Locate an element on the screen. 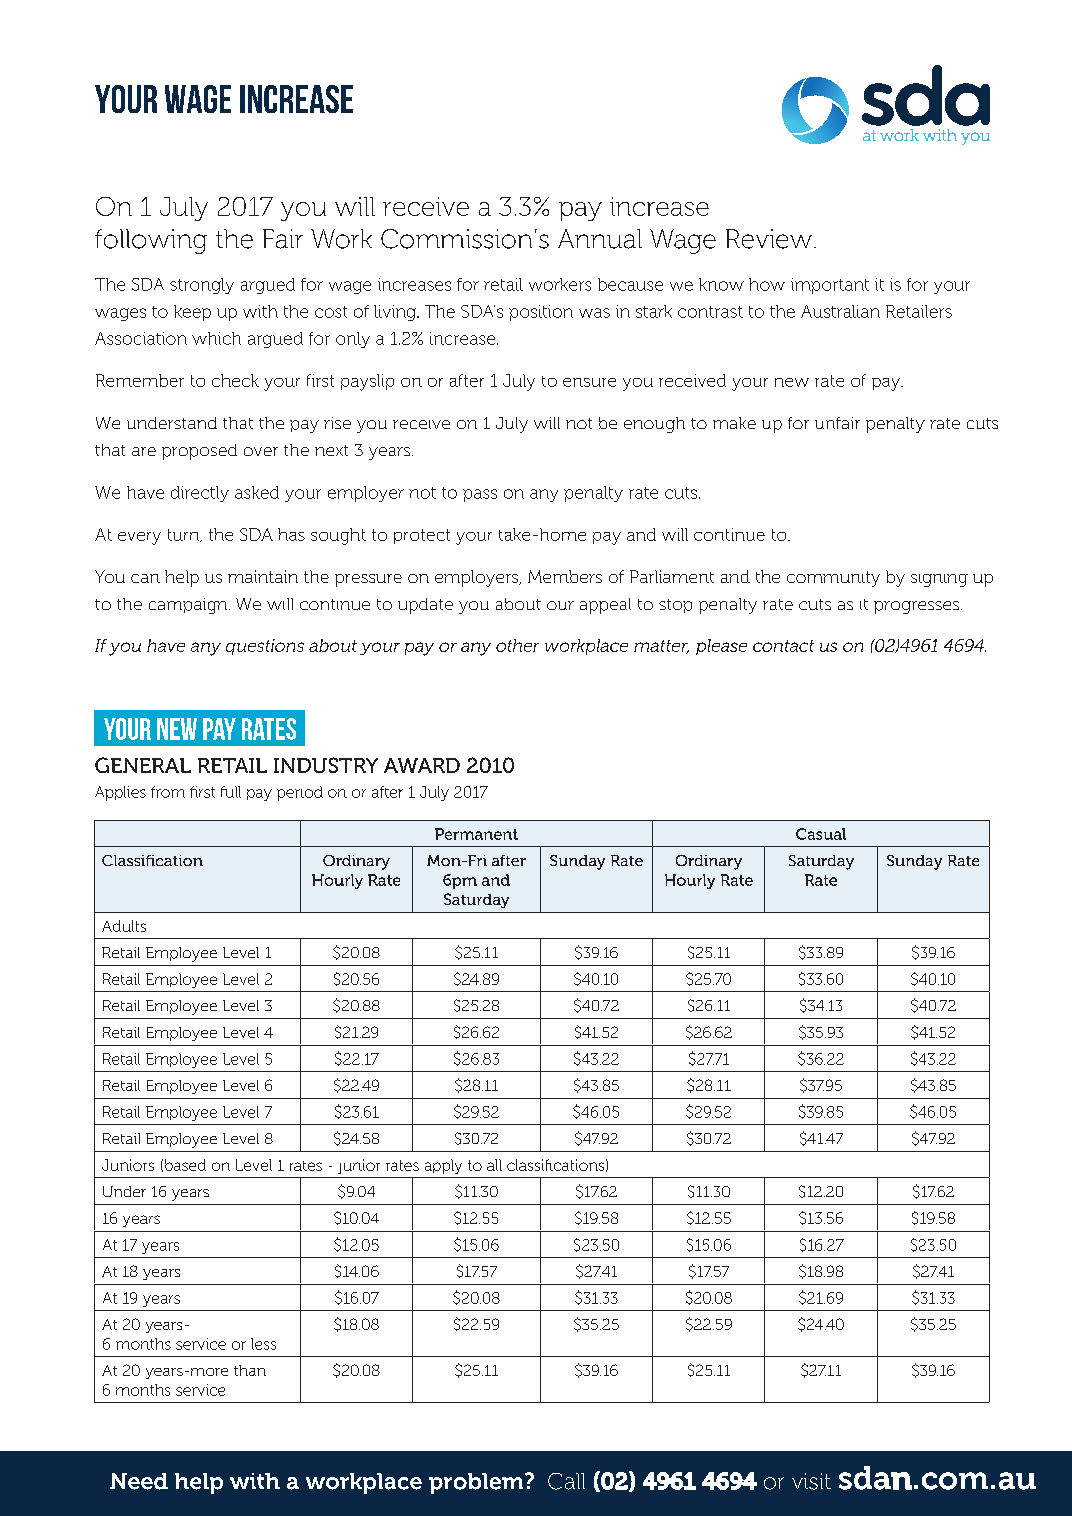 This screenshot has height=1516, width=1072. Need is located at coordinates (139, 1481).
